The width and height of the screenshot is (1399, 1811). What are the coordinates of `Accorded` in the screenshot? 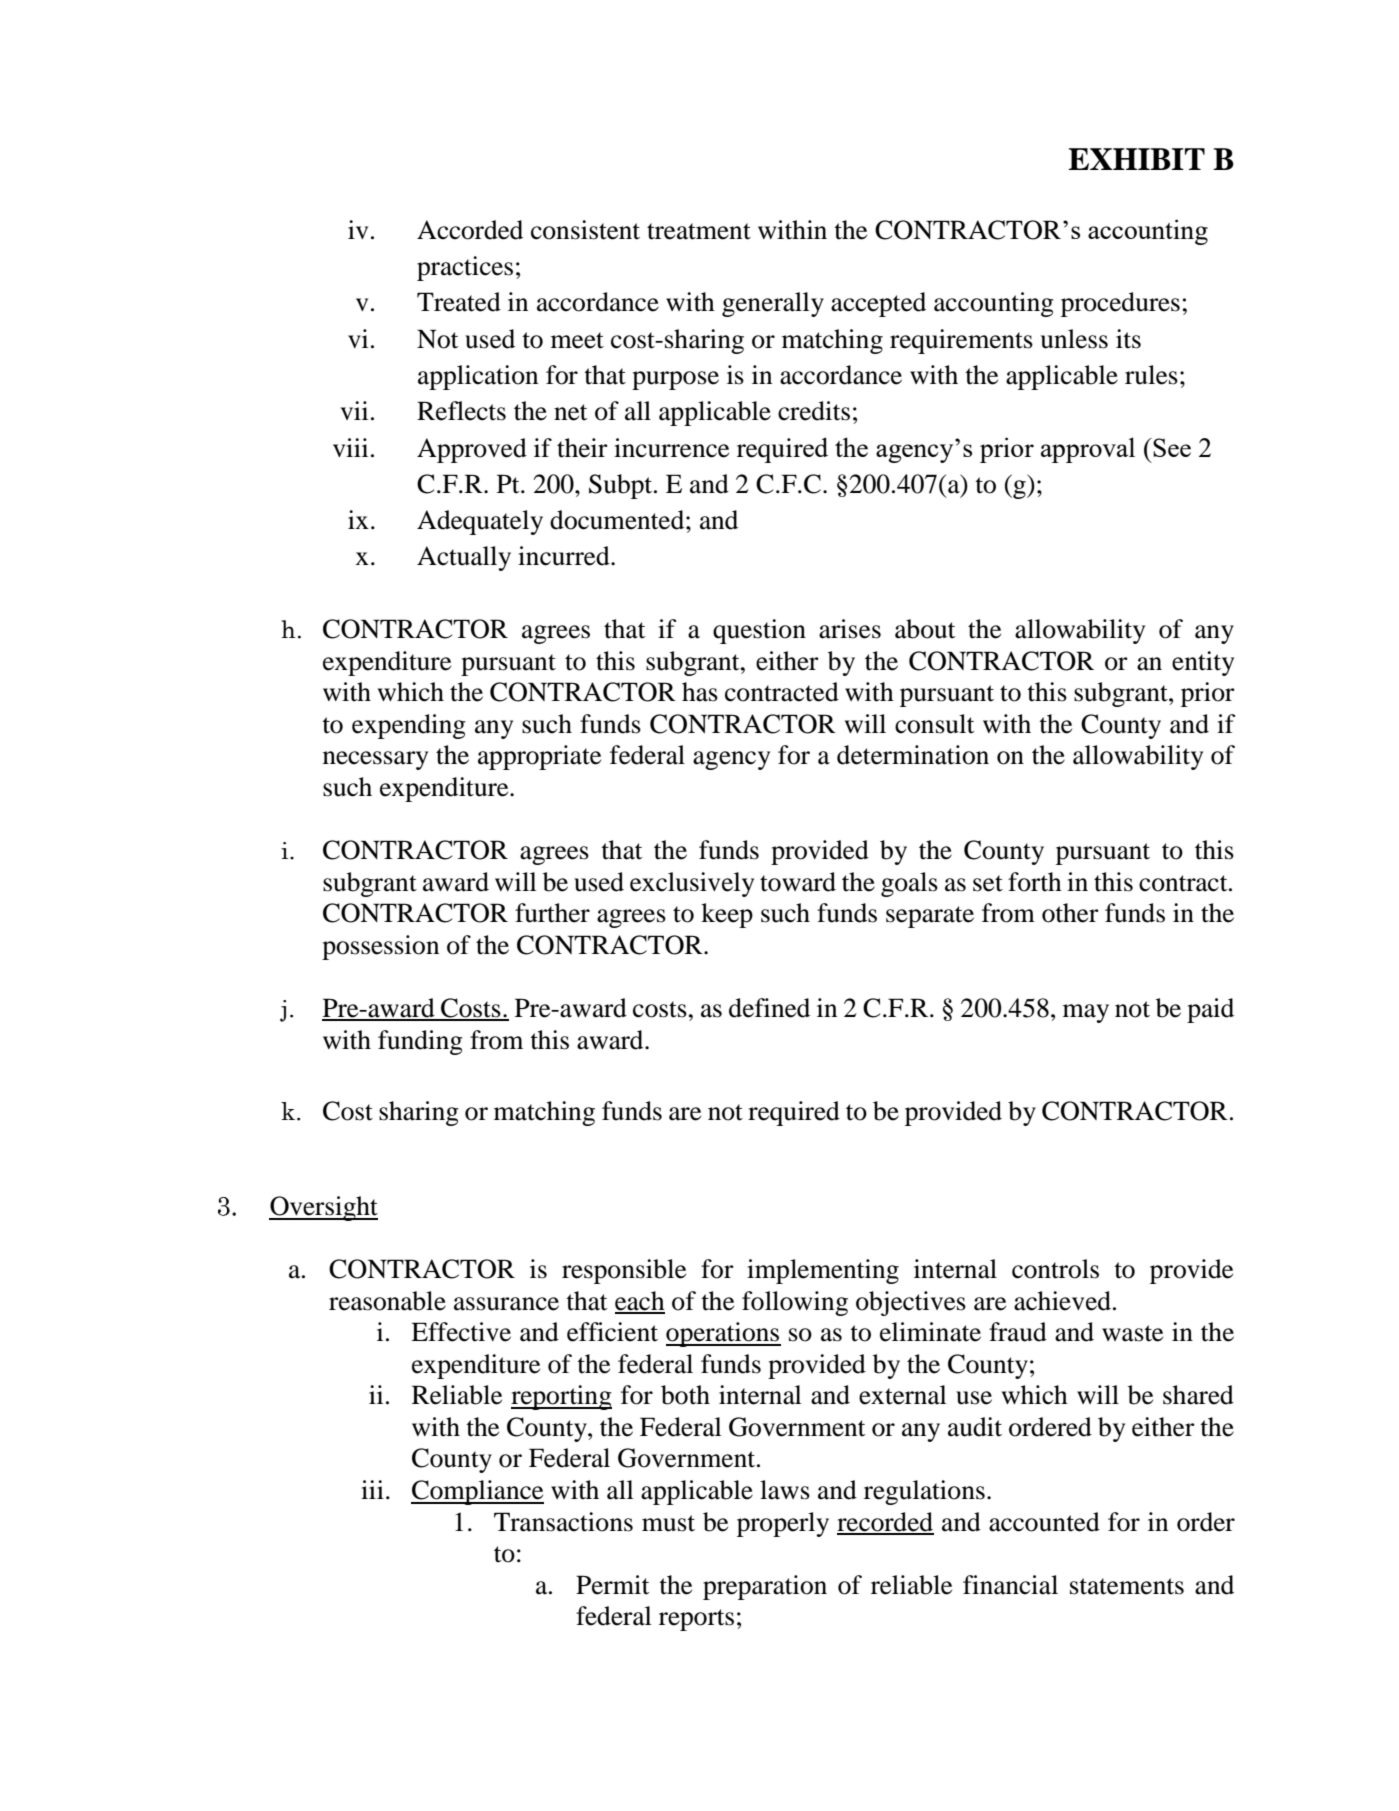 It's located at (470, 230).
